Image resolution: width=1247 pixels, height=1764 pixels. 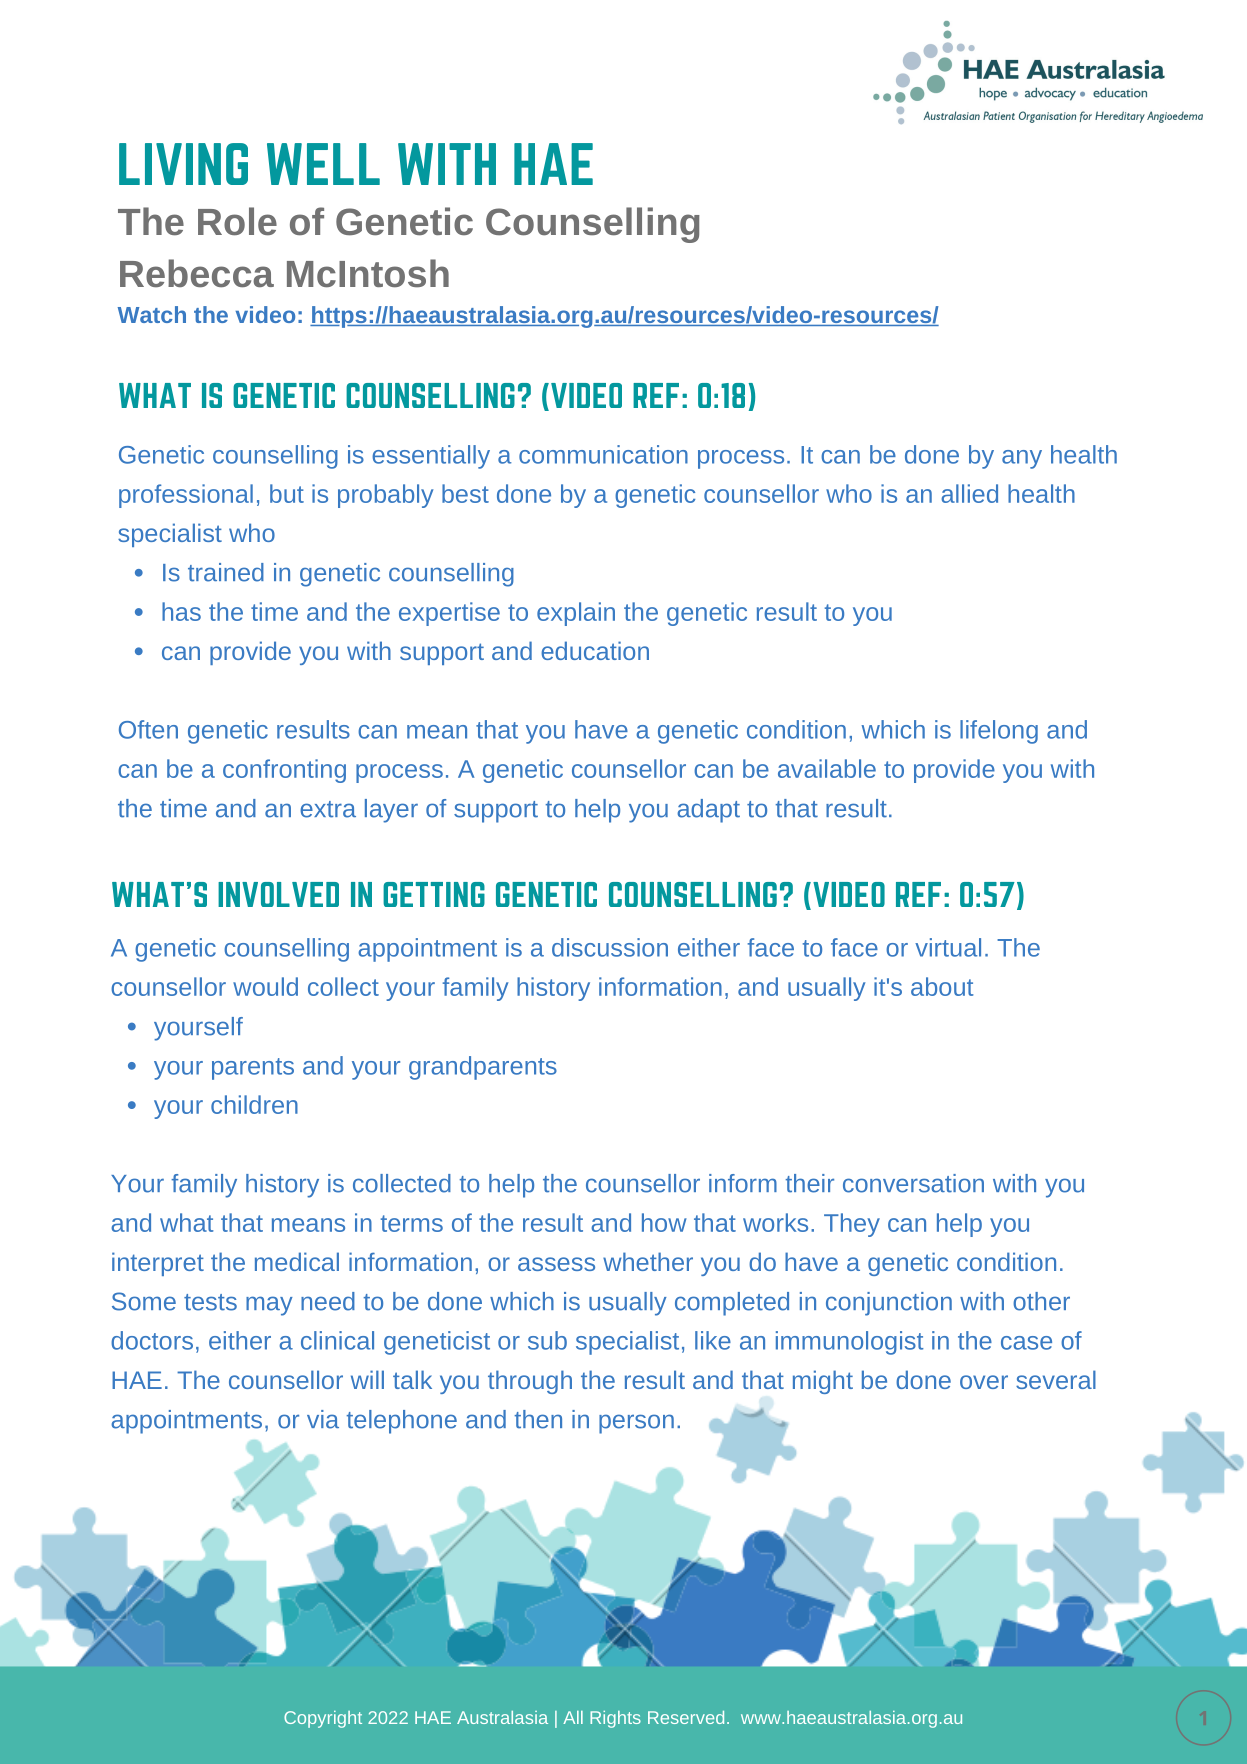 What do you see at coordinates (284, 771) in the screenshot?
I see `confronting` at bounding box center [284, 771].
